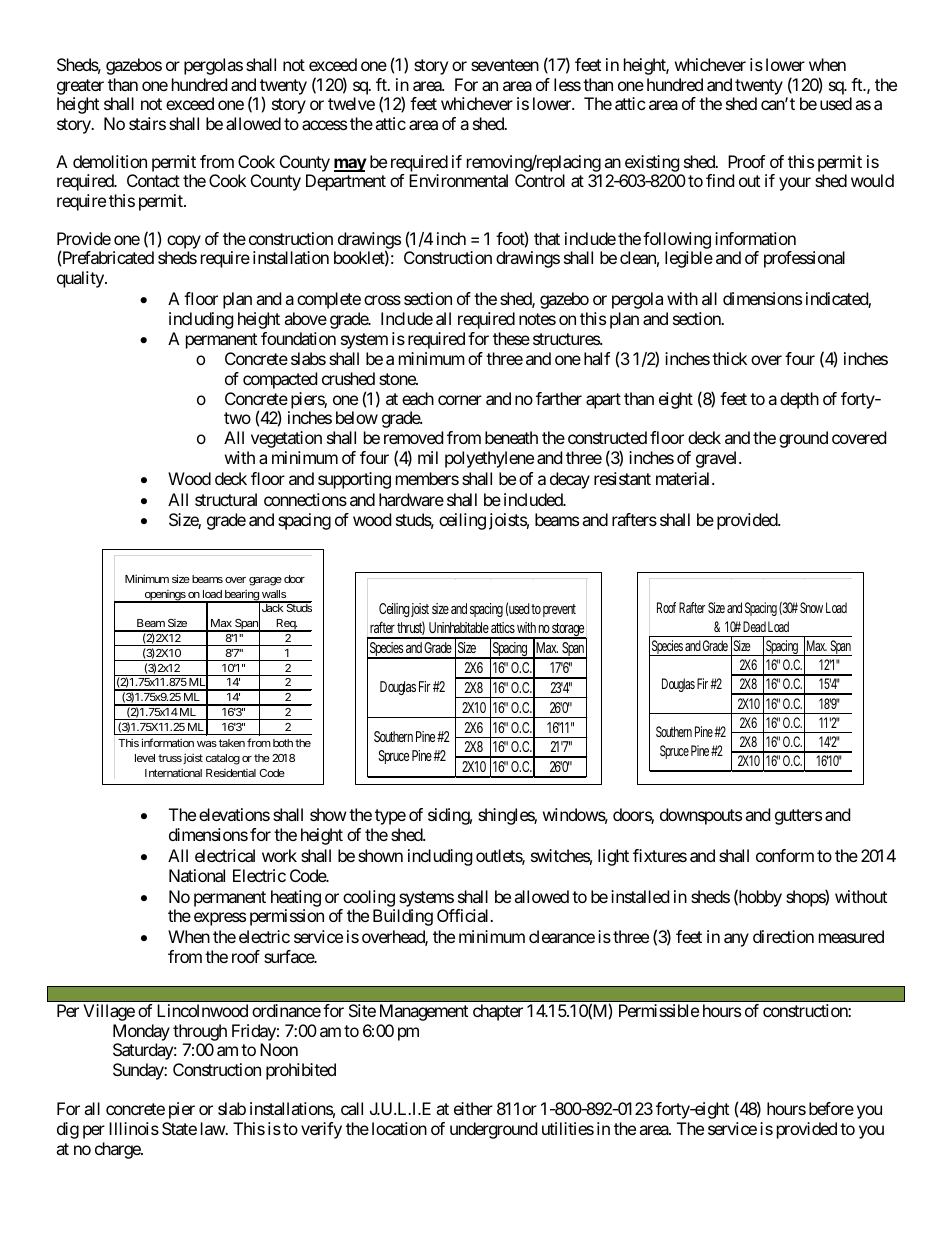 The image size is (952, 1233). What do you see at coordinates (110, 161) in the screenshot?
I see `demolition` at bounding box center [110, 161].
